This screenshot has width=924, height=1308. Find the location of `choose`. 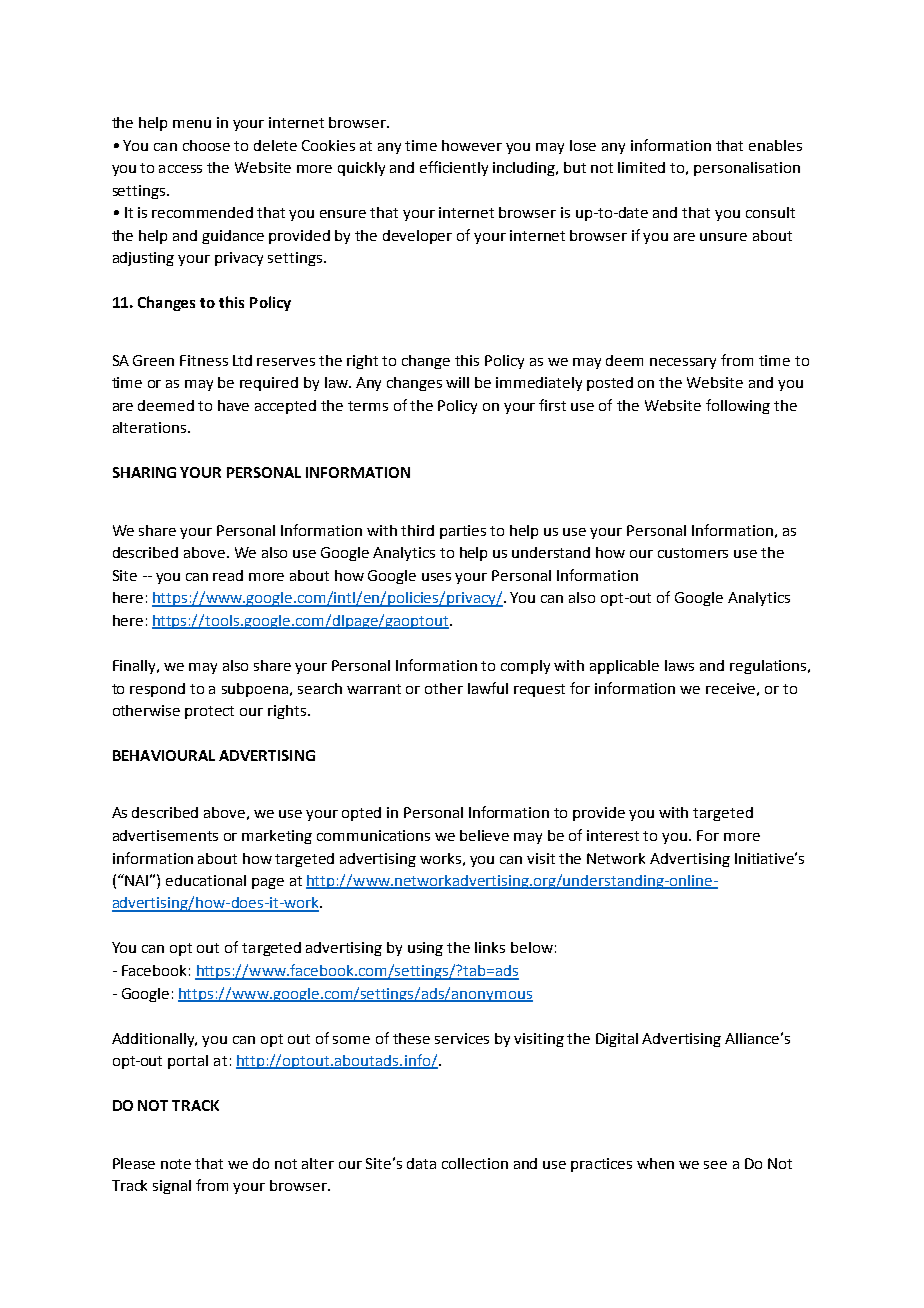

choose is located at coordinates (206, 145).
